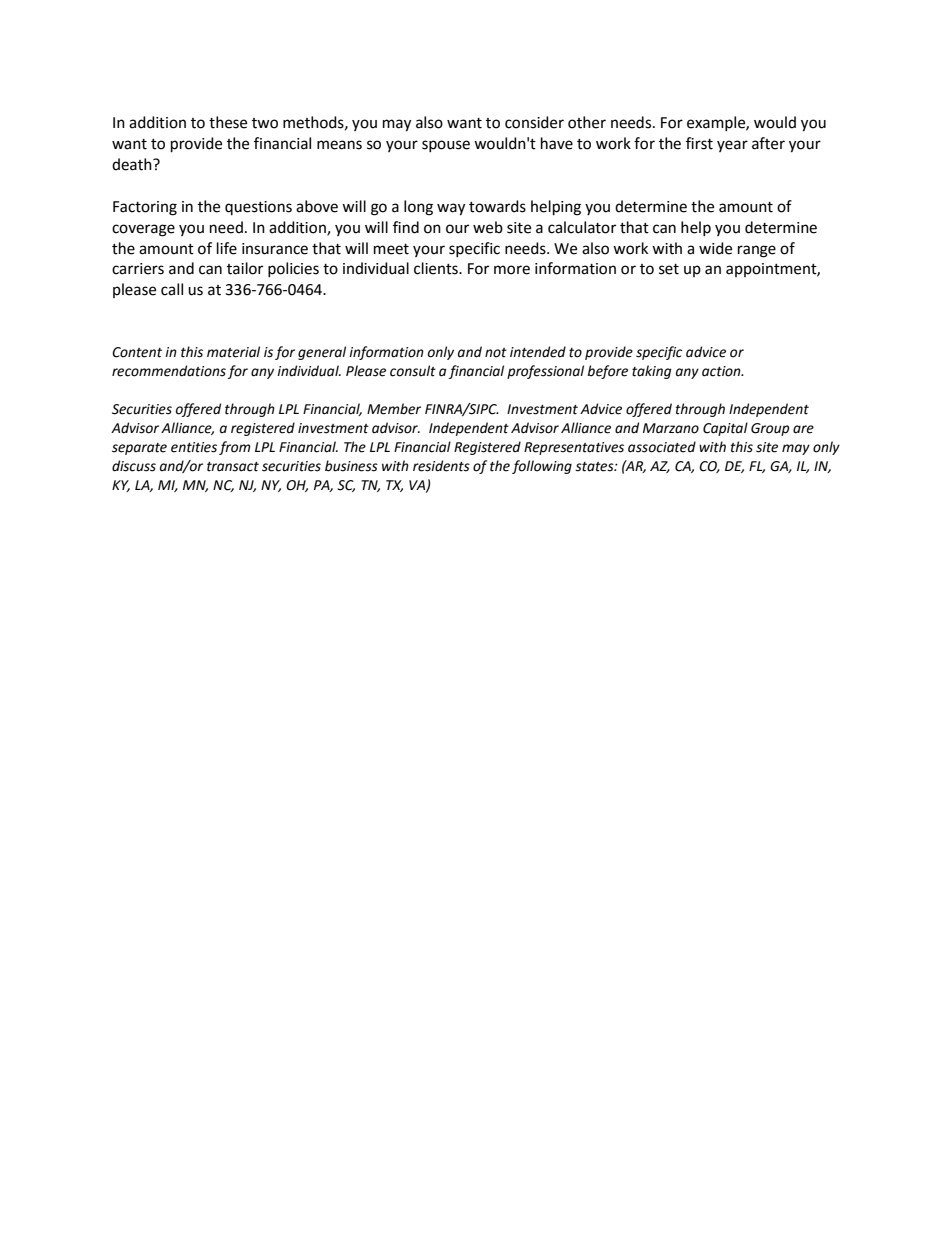 The height and width of the screenshot is (1233, 952). I want to click on wide, so click(715, 248).
